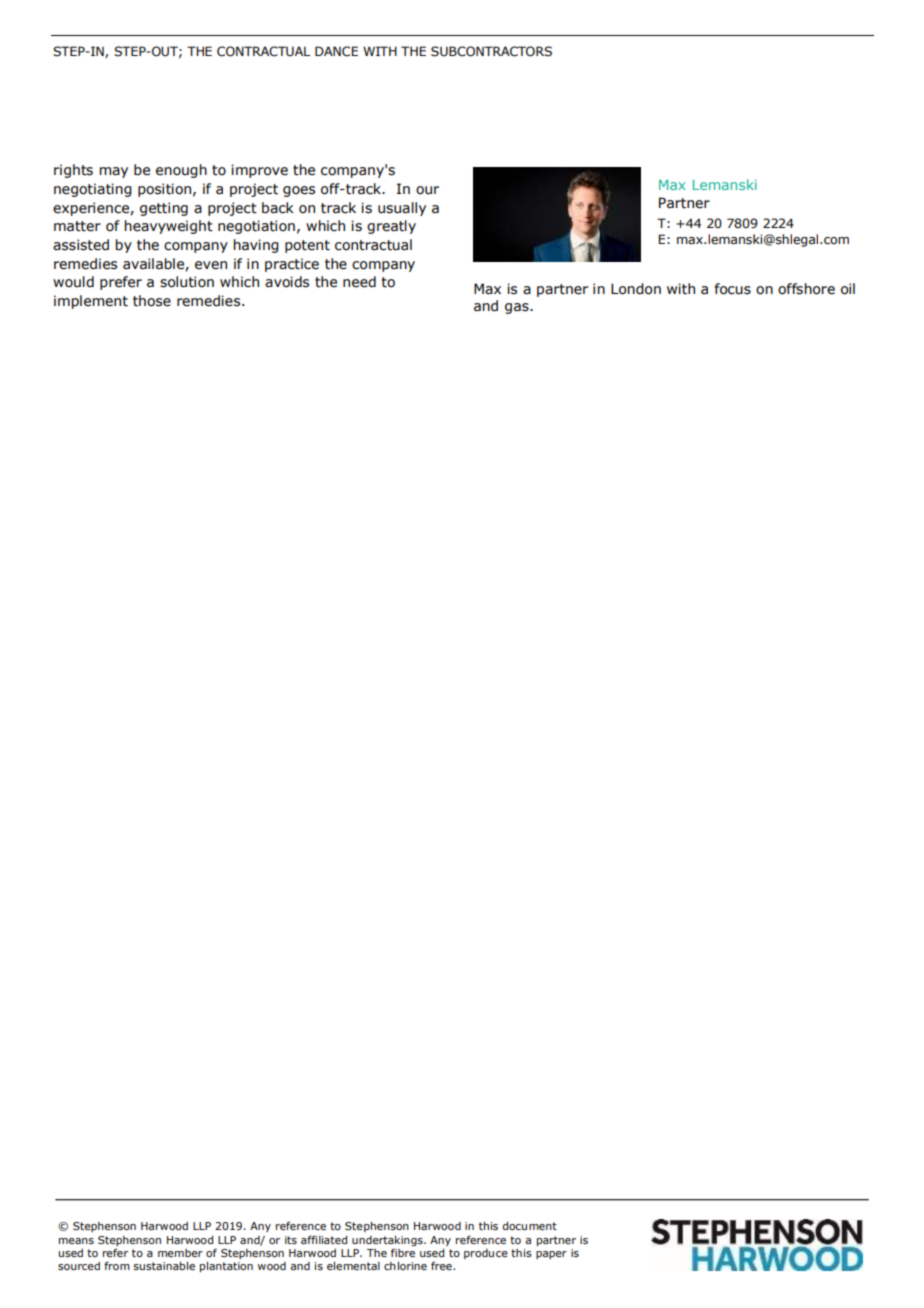 The width and height of the screenshot is (924, 1308). Describe the element at coordinates (848, 289) in the screenshot. I see `oil` at that location.
